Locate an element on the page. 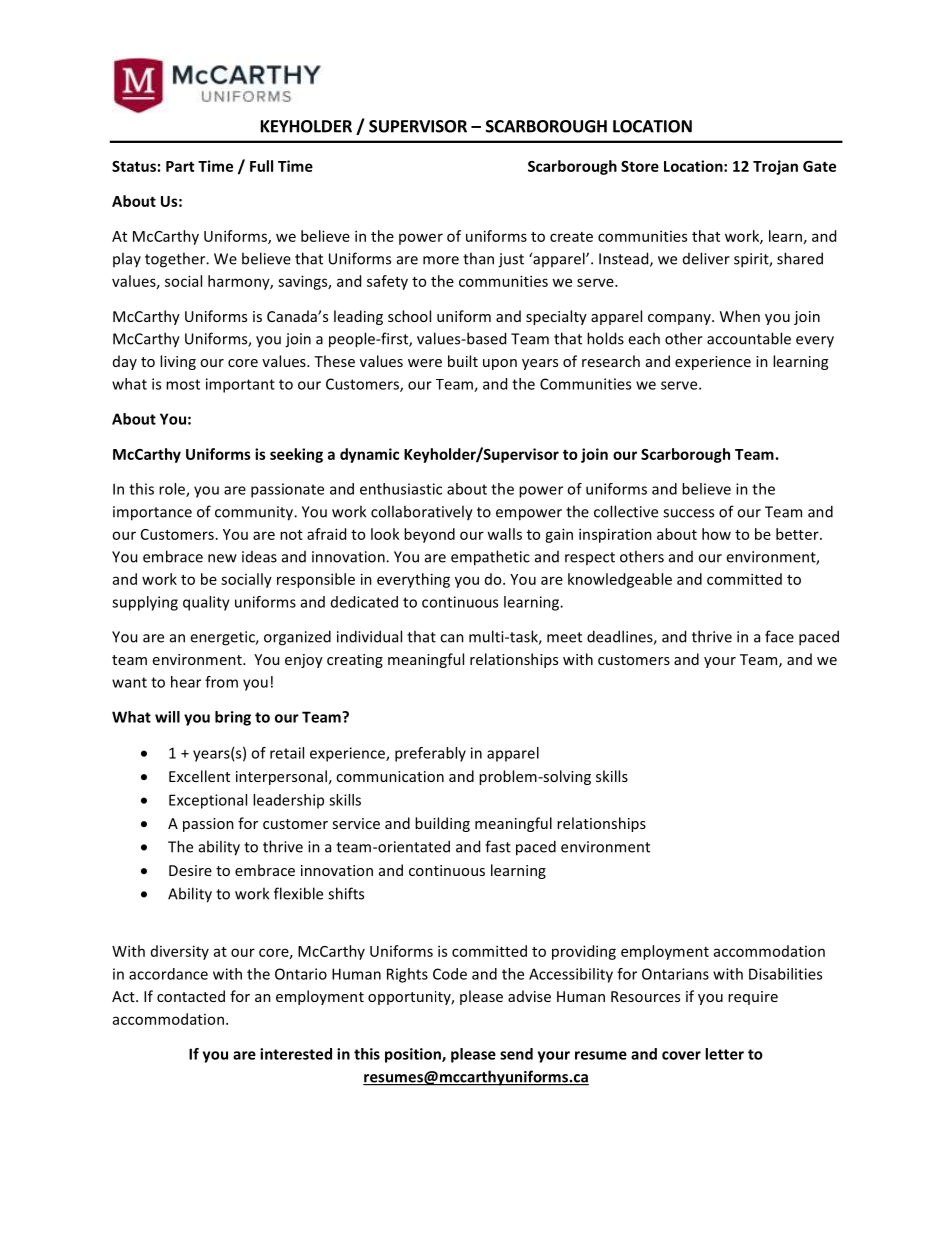 The height and width of the image is (1233, 952). quality is located at coordinates (206, 603).
